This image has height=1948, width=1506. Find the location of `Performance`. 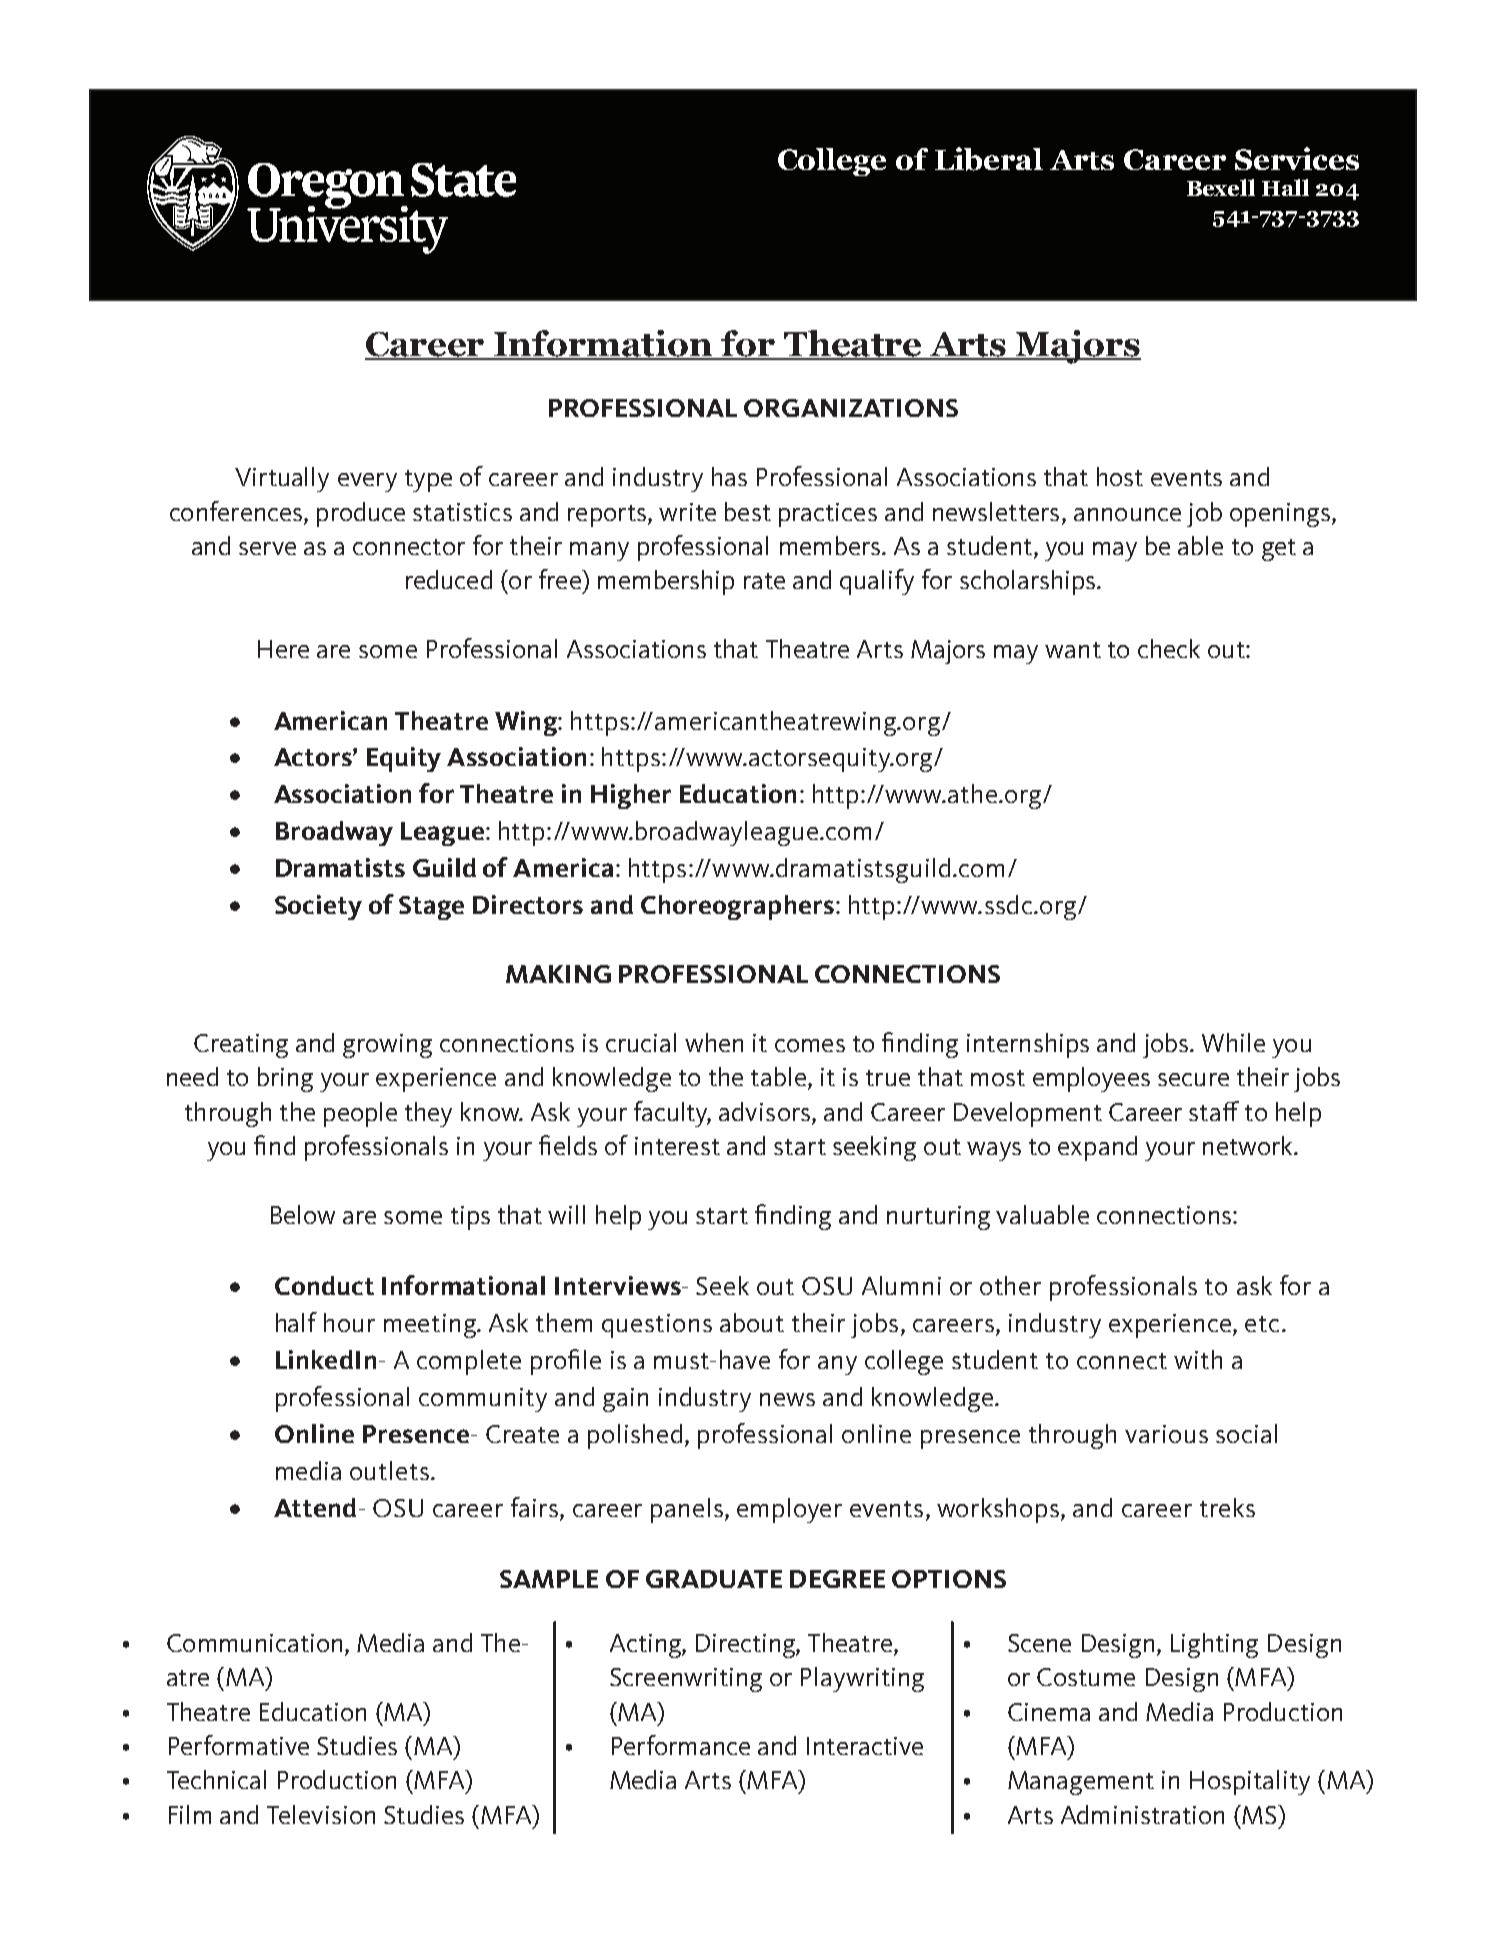

Performance is located at coordinates (681, 1745).
